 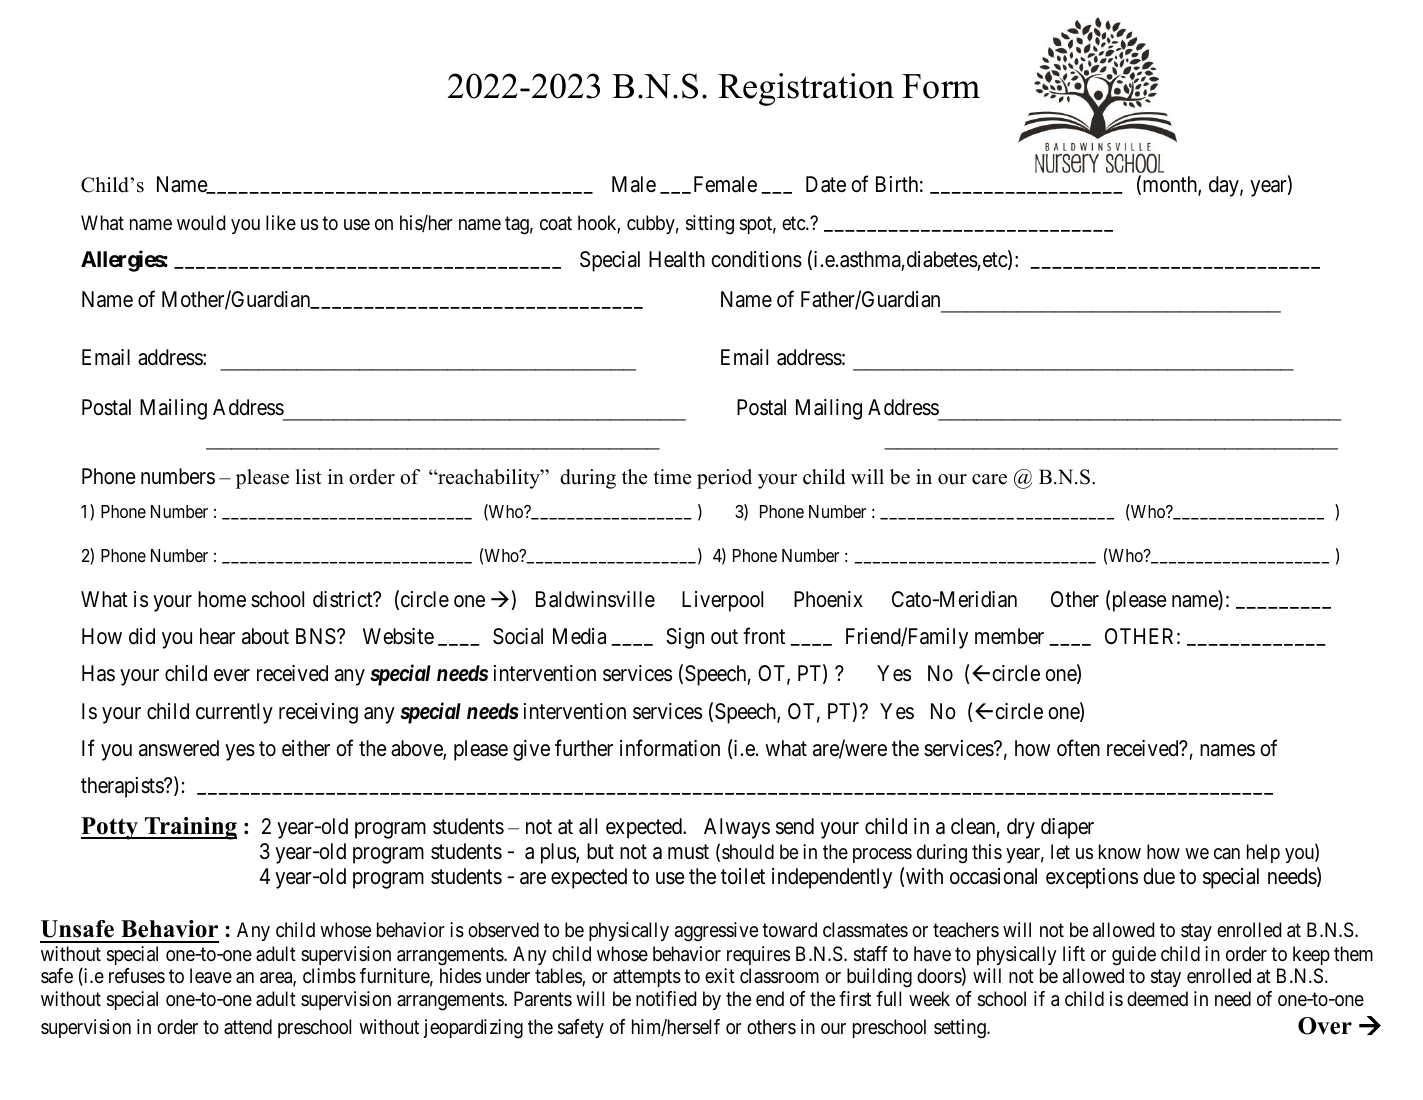 What do you see at coordinates (1157, 998) in the screenshot?
I see `deemed` at bounding box center [1157, 998].
